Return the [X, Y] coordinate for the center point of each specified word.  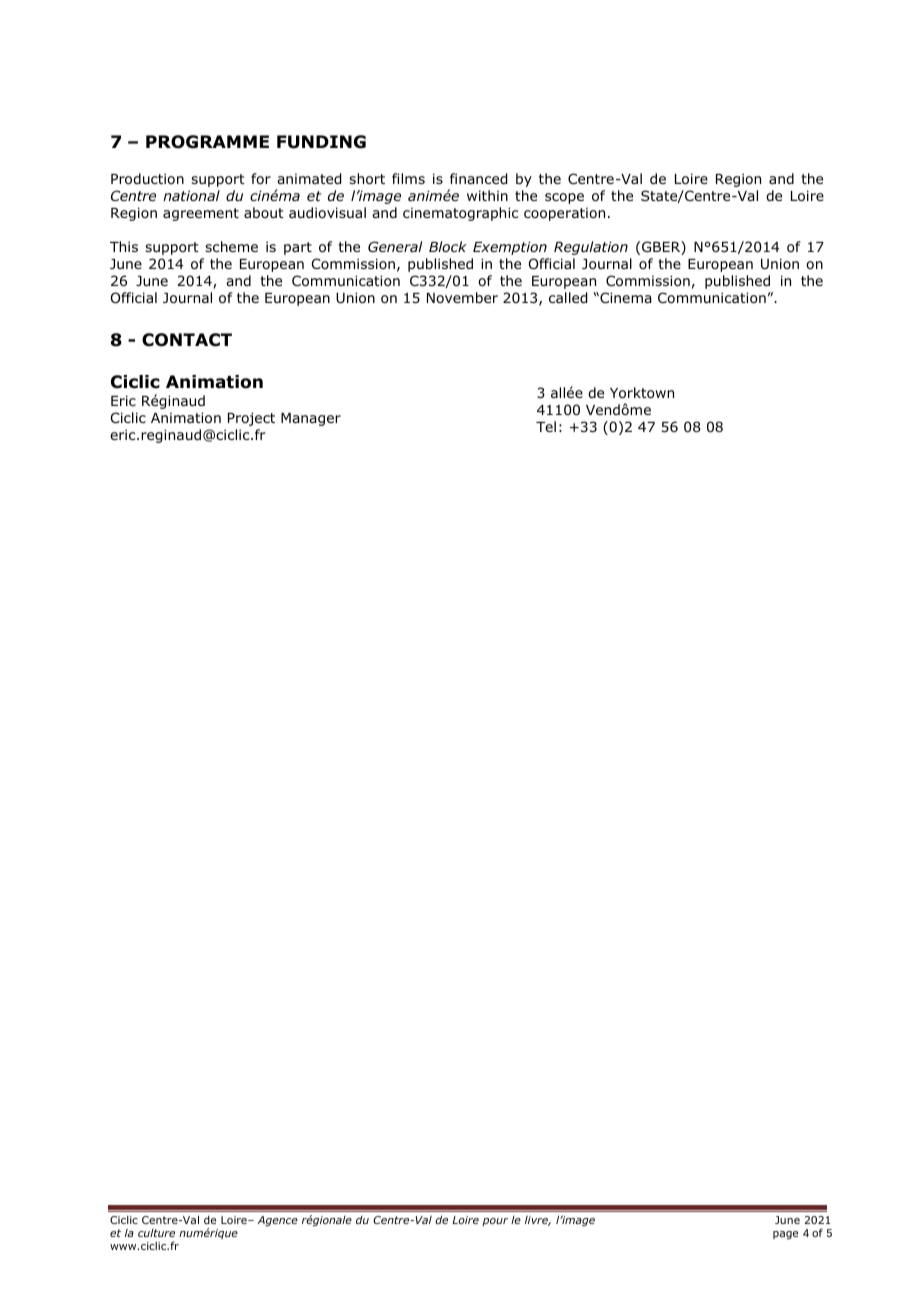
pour [495, 1222]
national [191, 195]
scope [564, 198]
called [568, 298]
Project [251, 419]
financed [478, 179]
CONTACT [187, 340]
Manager [311, 419]
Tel [546, 426]
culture [156, 1233]
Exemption [510, 248]
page [785, 1235]
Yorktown [642, 393]
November [462, 297]
